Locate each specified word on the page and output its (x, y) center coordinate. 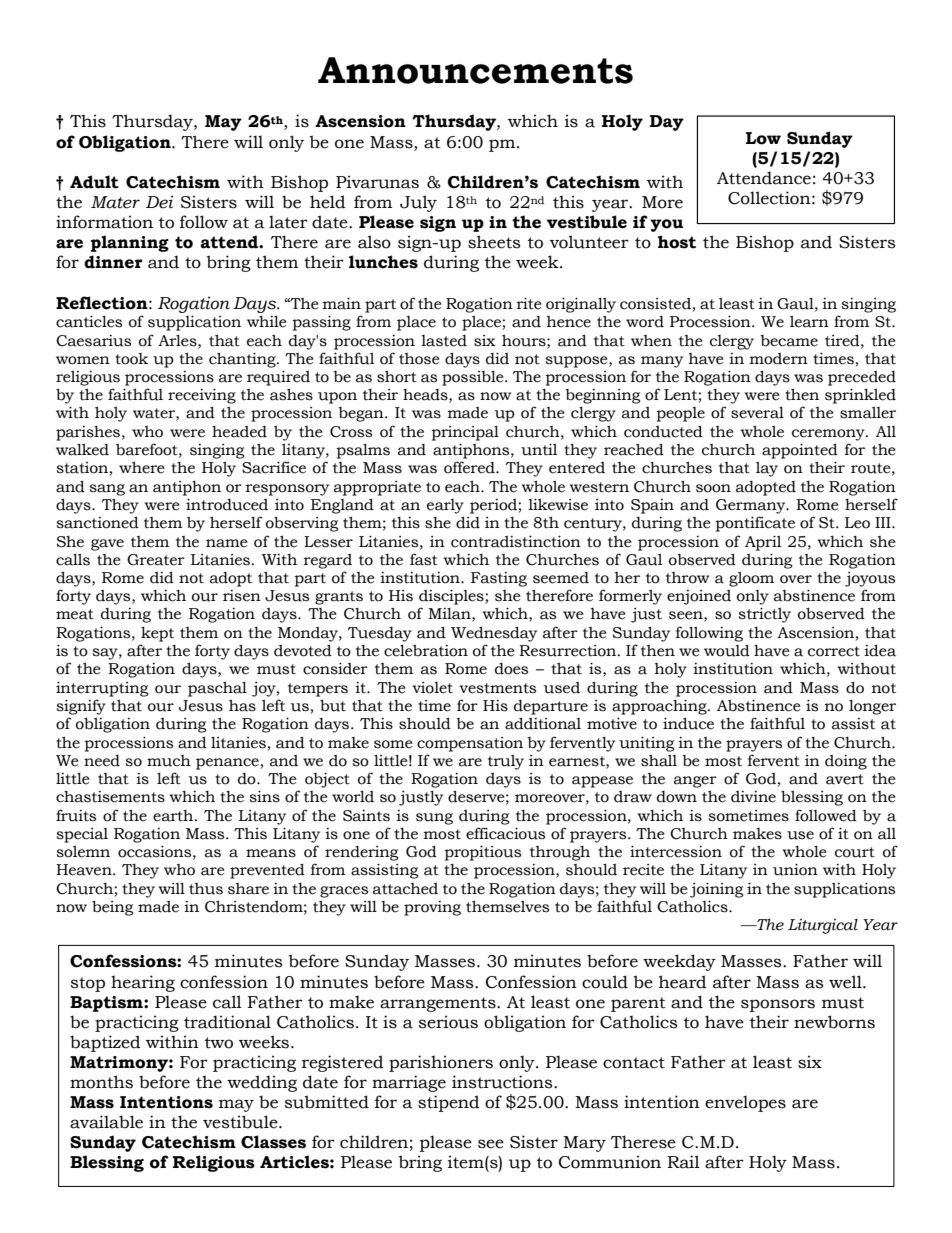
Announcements (475, 70)
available (106, 1122)
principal (465, 433)
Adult (94, 182)
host (677, 242)
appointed (800, 451)
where (141, 467)
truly (506, 762)
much (169, 761)
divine (753, 797)
